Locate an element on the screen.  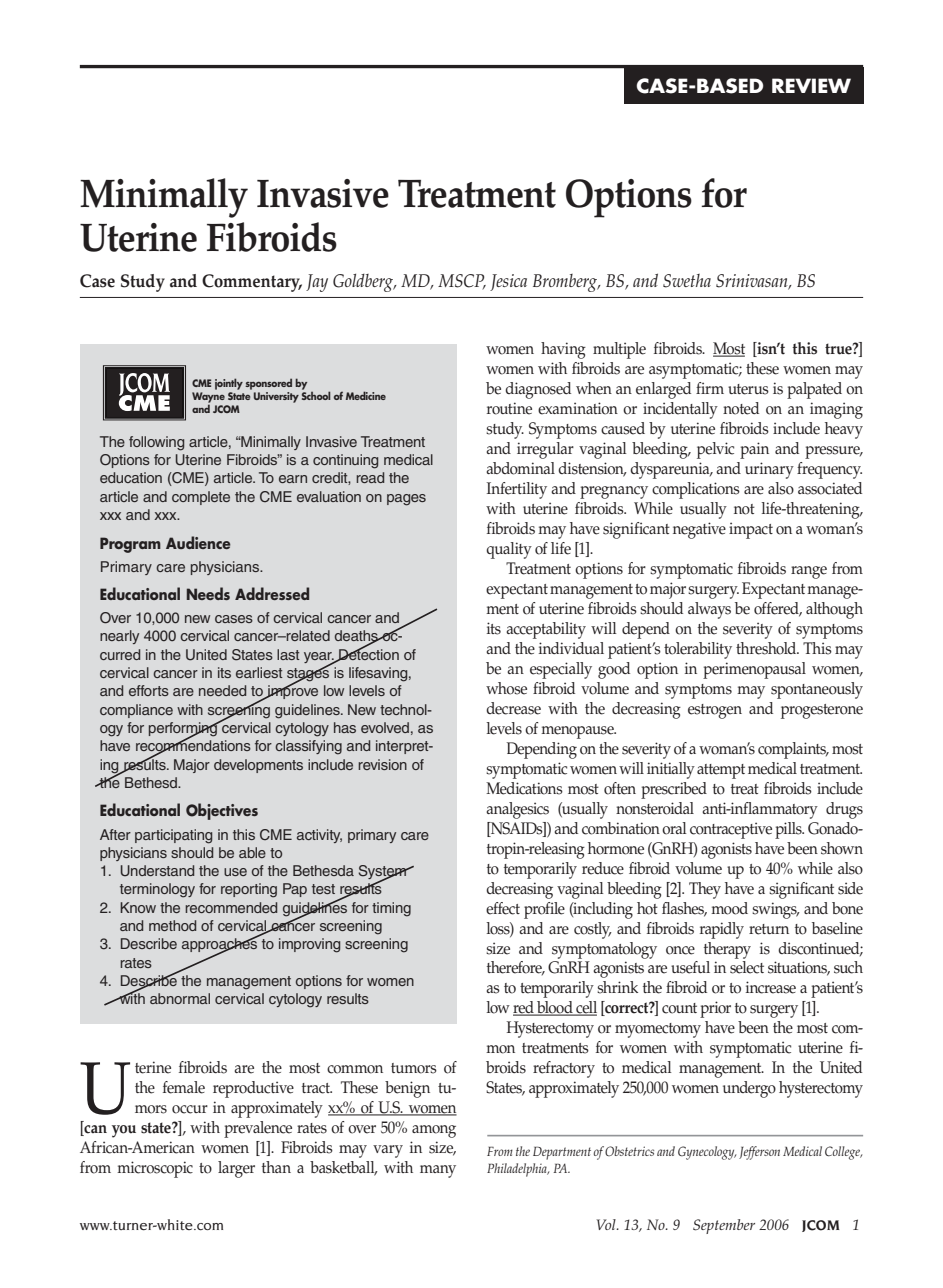
Jay is located at coordinates (317, 283).
